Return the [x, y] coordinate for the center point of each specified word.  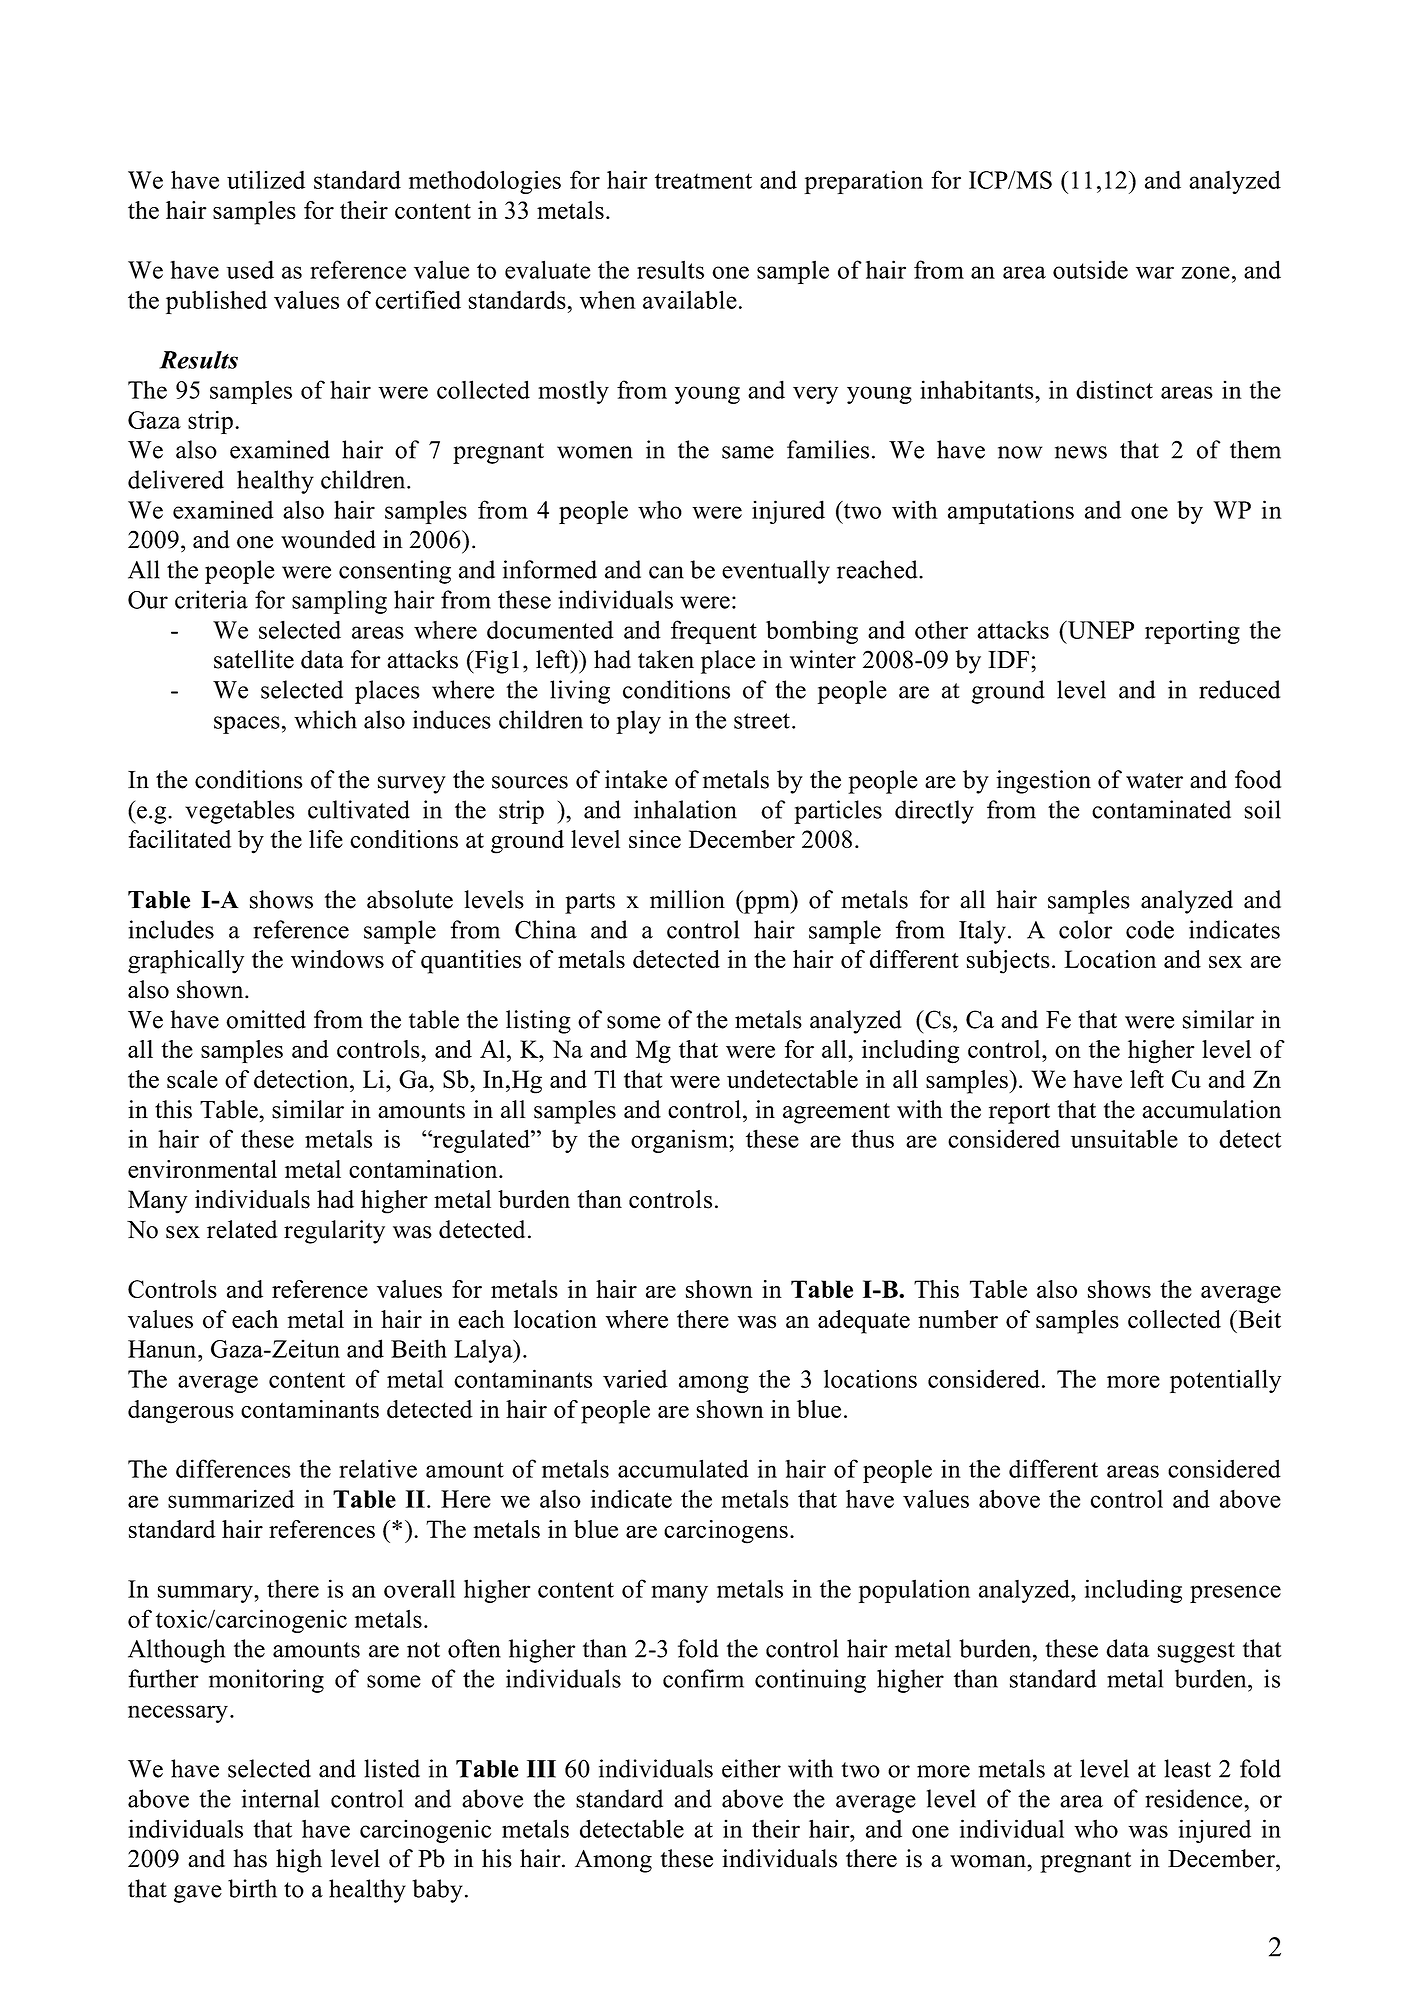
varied [635, 1378]
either [751, 1768]
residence [1195, 1798]
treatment [703, 181]
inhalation [685, 809]
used [250, 269]
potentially [1225, 1381]
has [250, 1858]
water [1154, 781]
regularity [334, 1232]
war [1155, 272]
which [325, 719]
